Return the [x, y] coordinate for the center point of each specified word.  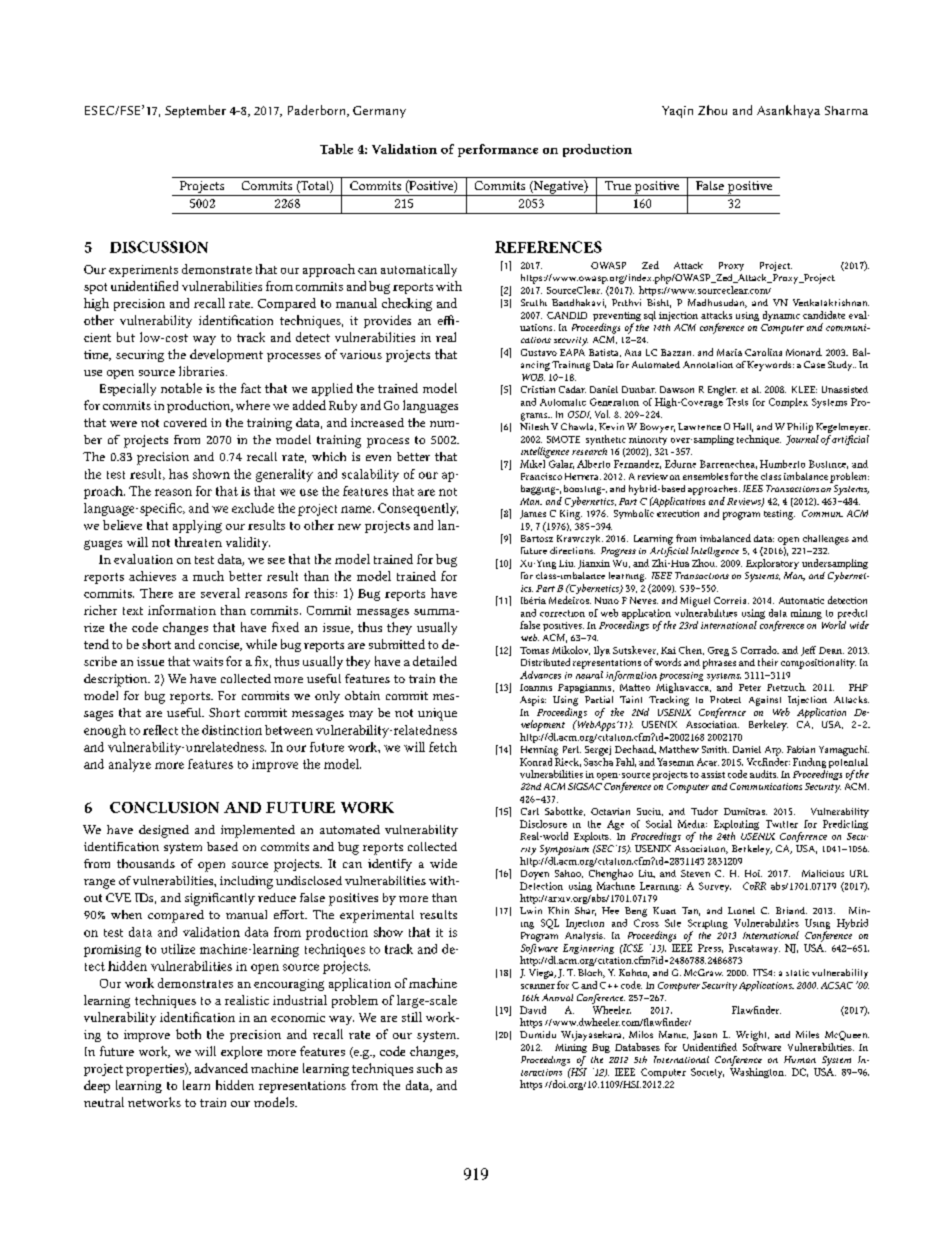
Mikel [532, 464]
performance [498, 150]
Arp [774, 751]
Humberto [782, 464]
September [195, 111]
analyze [130, 765]
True [618, 185]
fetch [443, 747]
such [429, 1068]
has [178, 474]
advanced [221, 1068]
